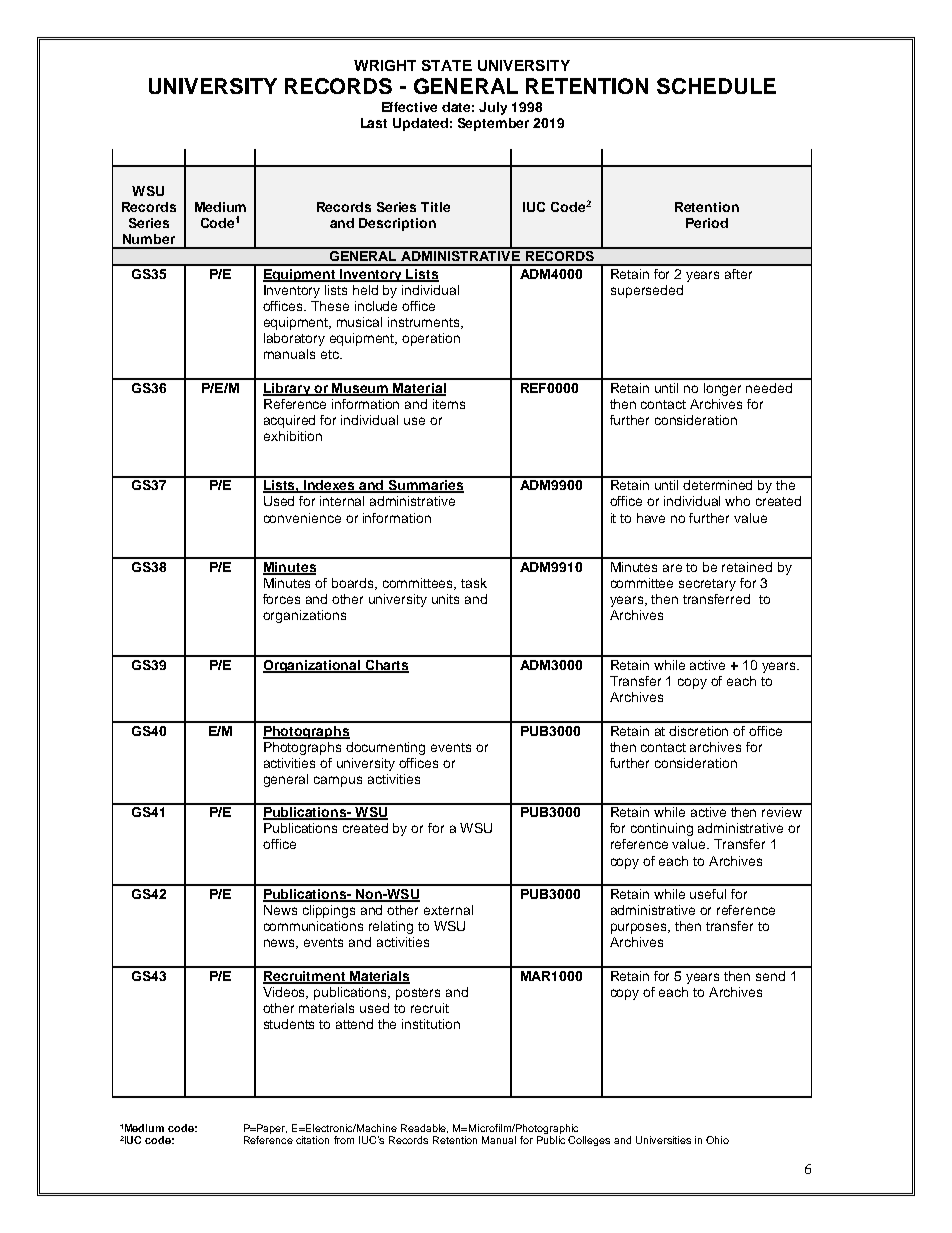 Image resolution: width=952 pixels, height=1233 pixels. What do you see at coordinates (707, 585) in the document?
I see `secretary` at bounding box center [707, 585].
